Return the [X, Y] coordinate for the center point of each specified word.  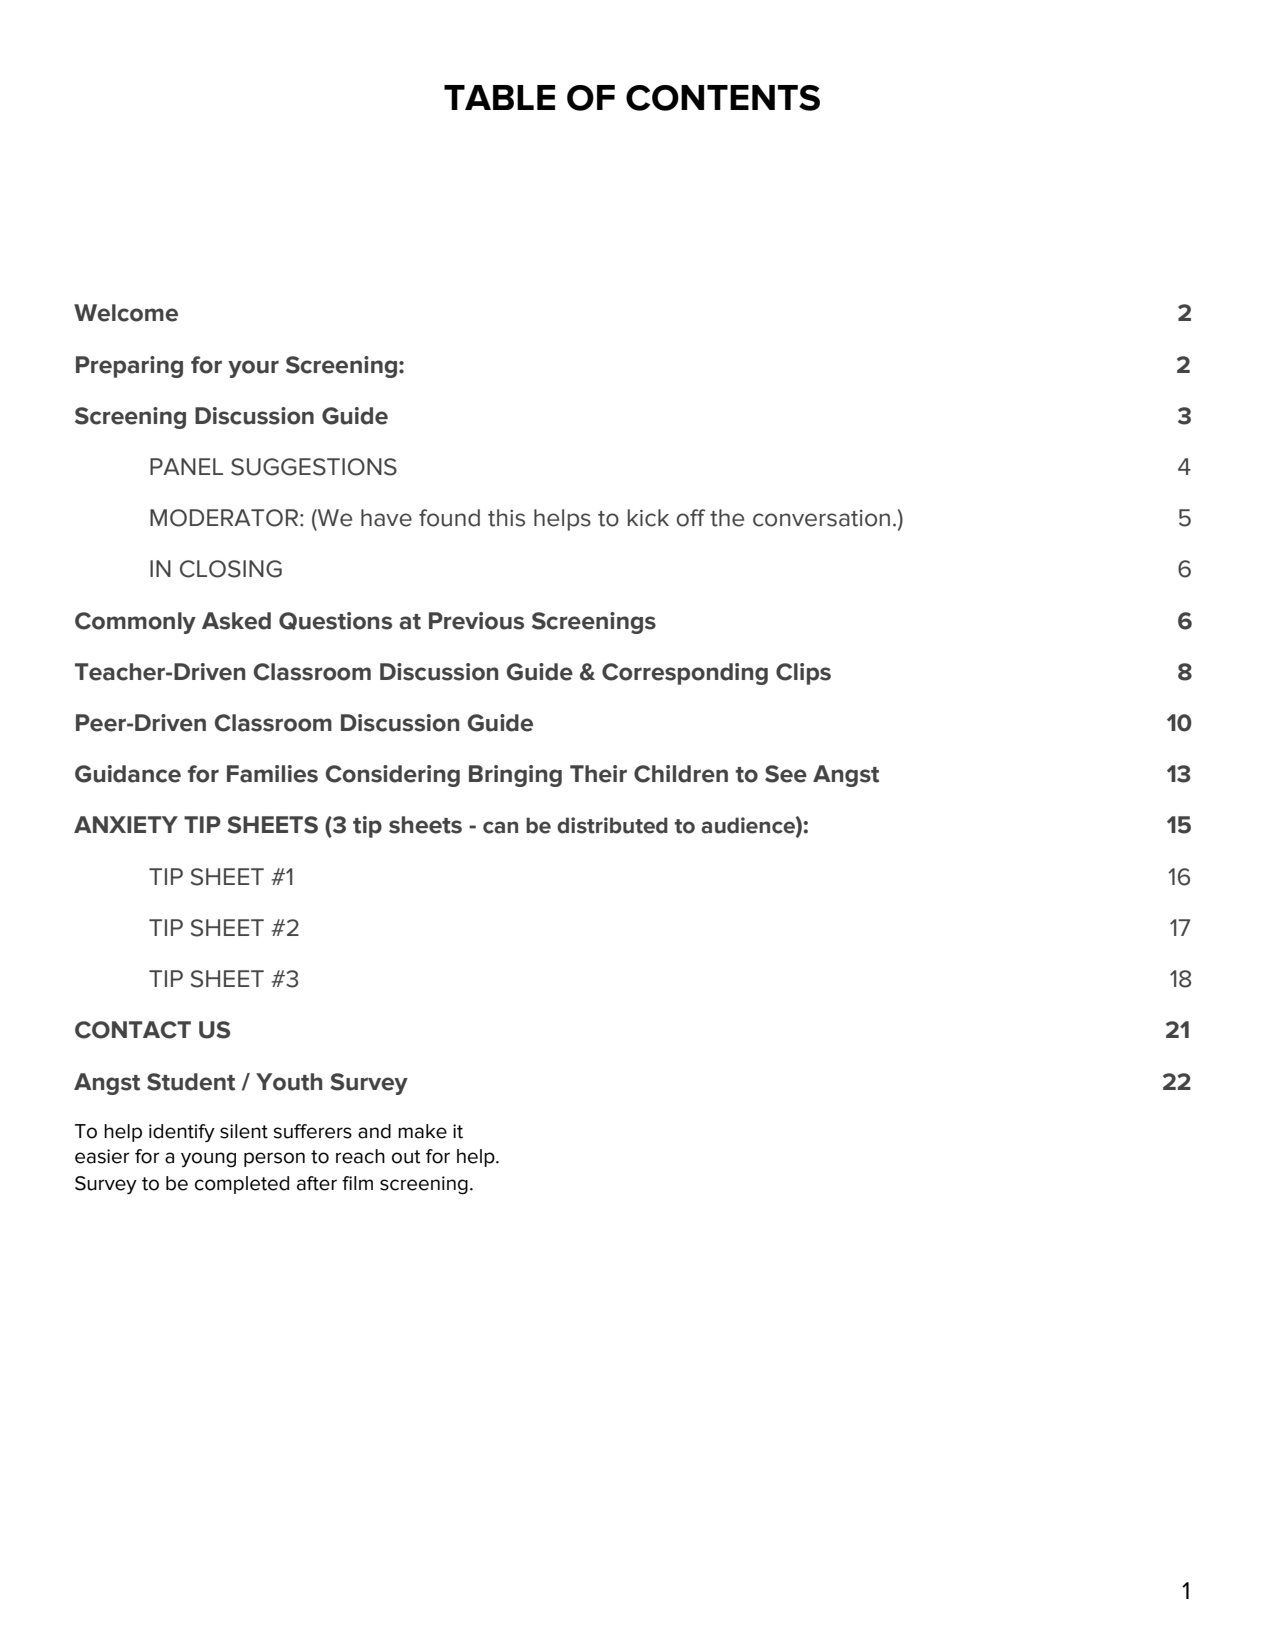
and [374, 1131]
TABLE [499, 97]
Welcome [126, 313]
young [208, 1160]
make [422, 1131]
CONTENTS [723, 98]
